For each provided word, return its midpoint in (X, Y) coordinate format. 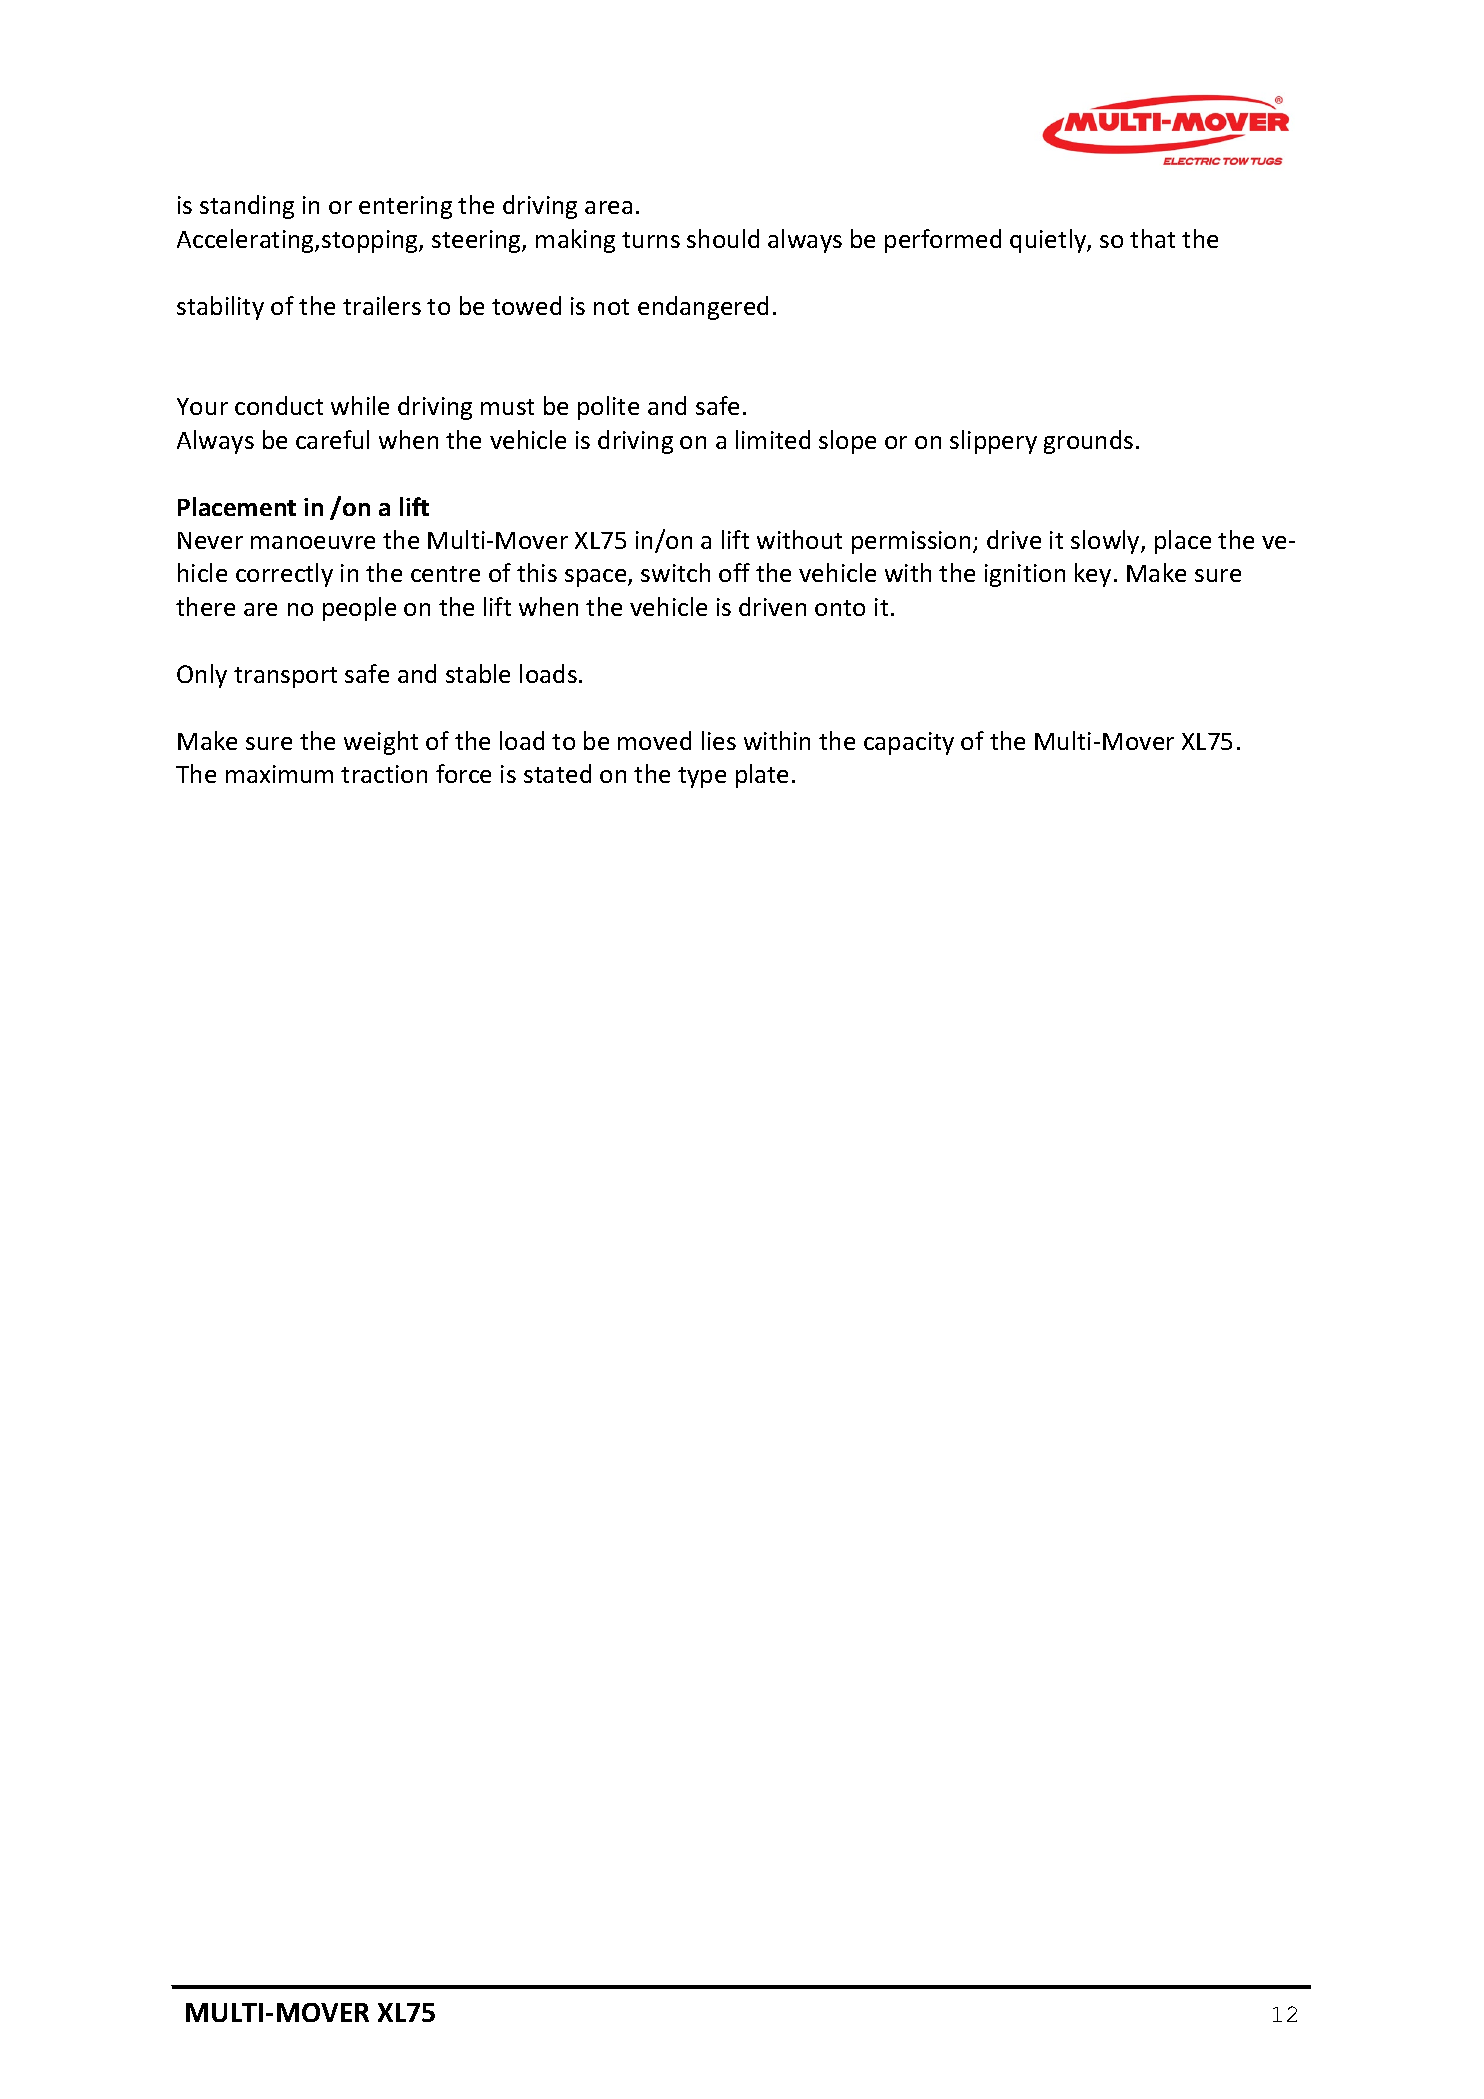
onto (840, 608)
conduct (279, 405)
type (702, 777)
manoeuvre (313, 542)
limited (773, 439)
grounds (1088, 442)
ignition (1025, 575)
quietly (1049, 241)
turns (651, 240)
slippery (993, 442)
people (359, 609)
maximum (279, 774)
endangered (703, 308)
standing (247, 207)
